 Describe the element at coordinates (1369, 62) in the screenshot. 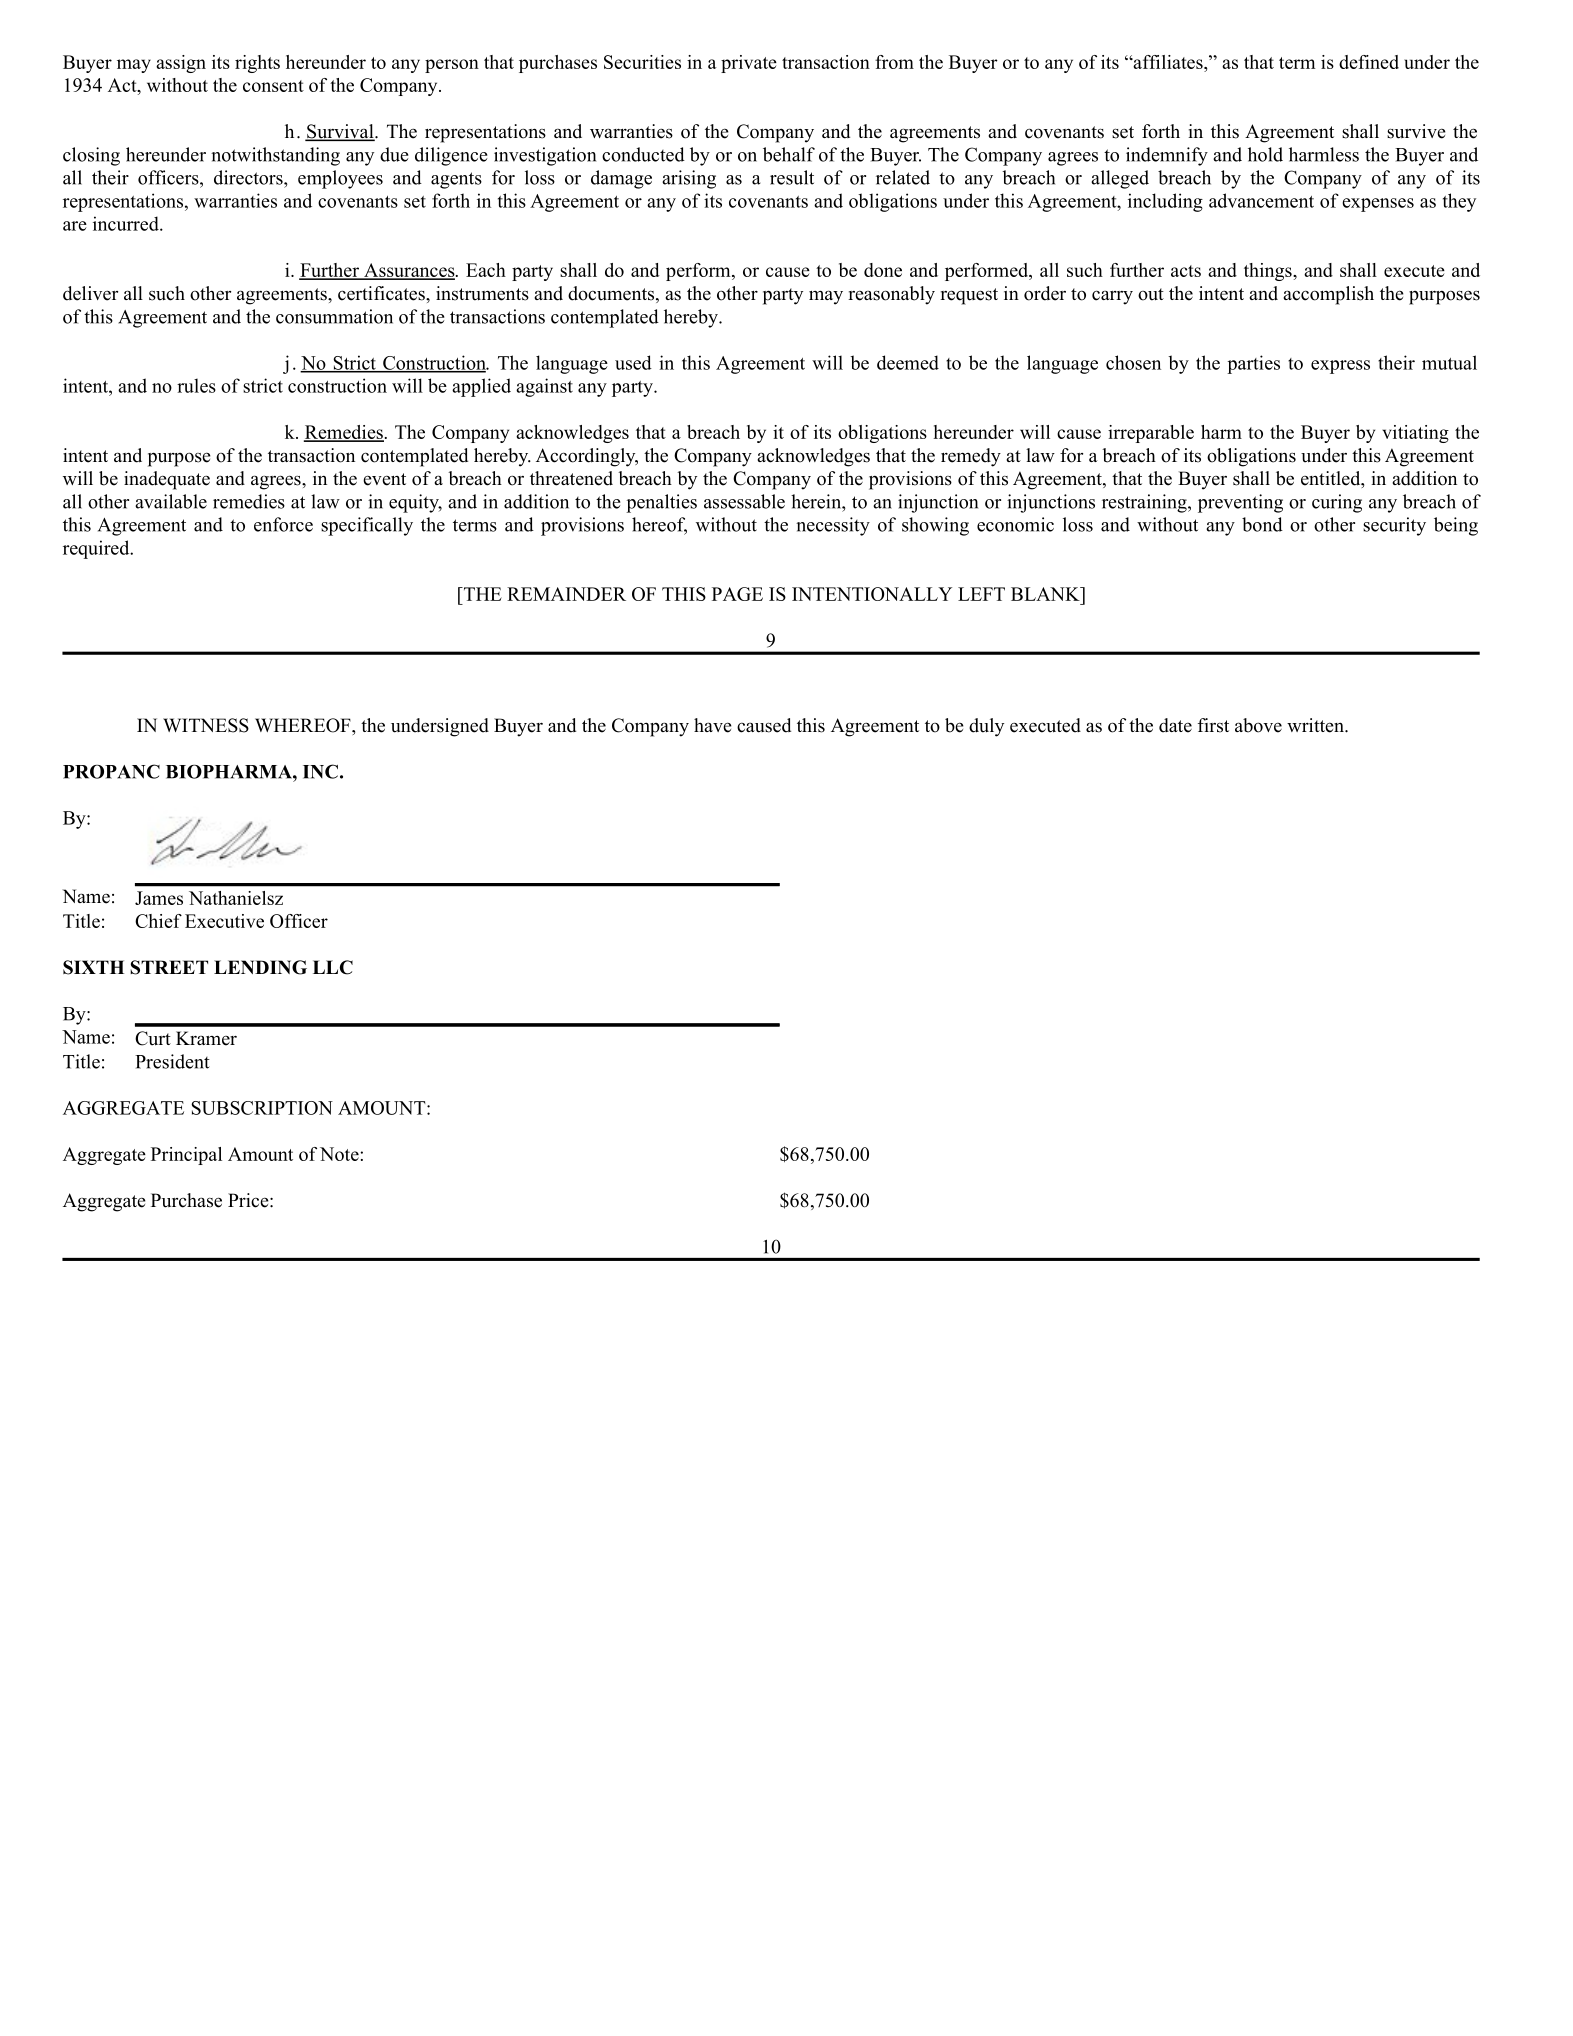

I see `defined` at that location.
